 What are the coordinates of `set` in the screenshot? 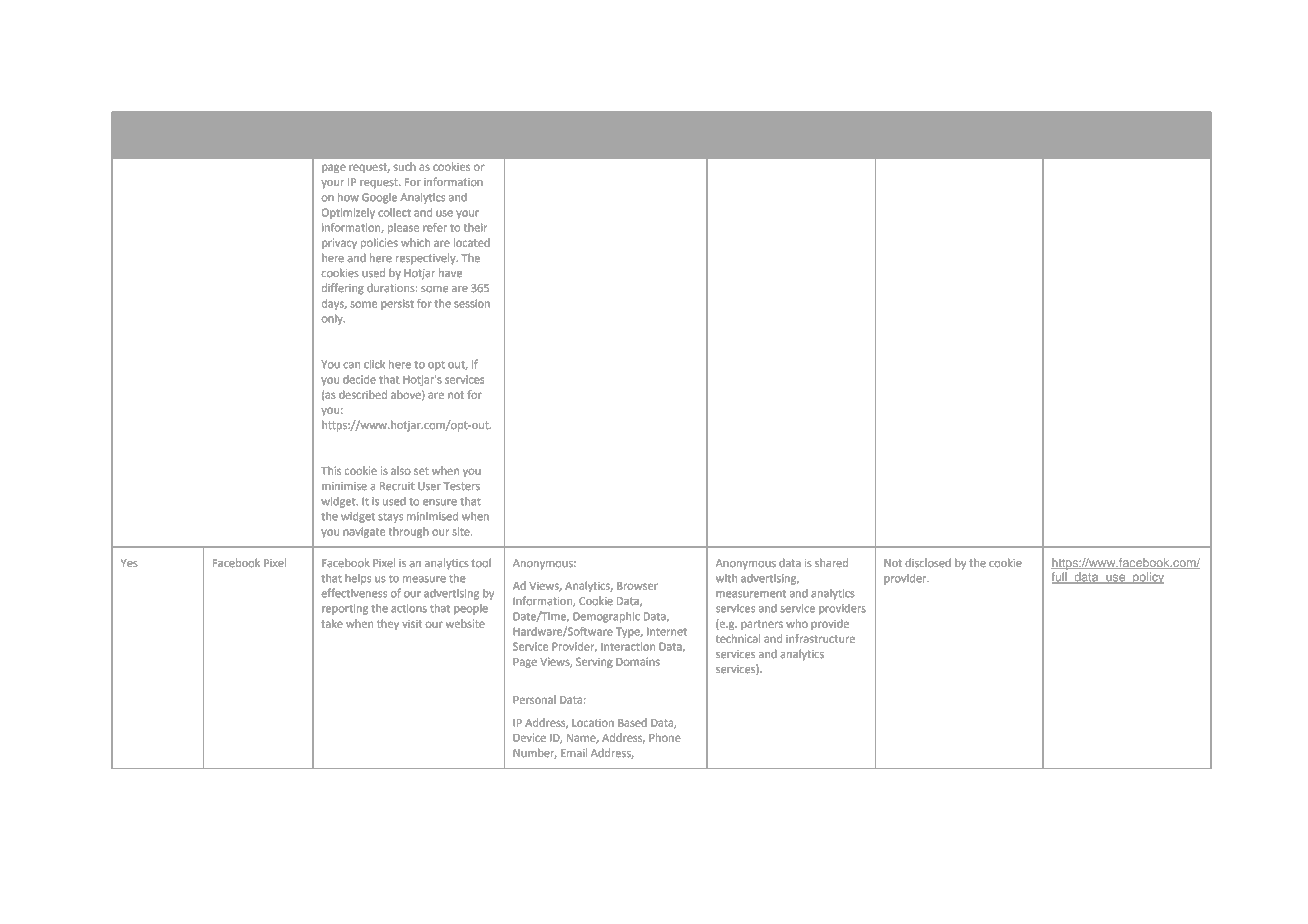 It's located at (421, 471).
